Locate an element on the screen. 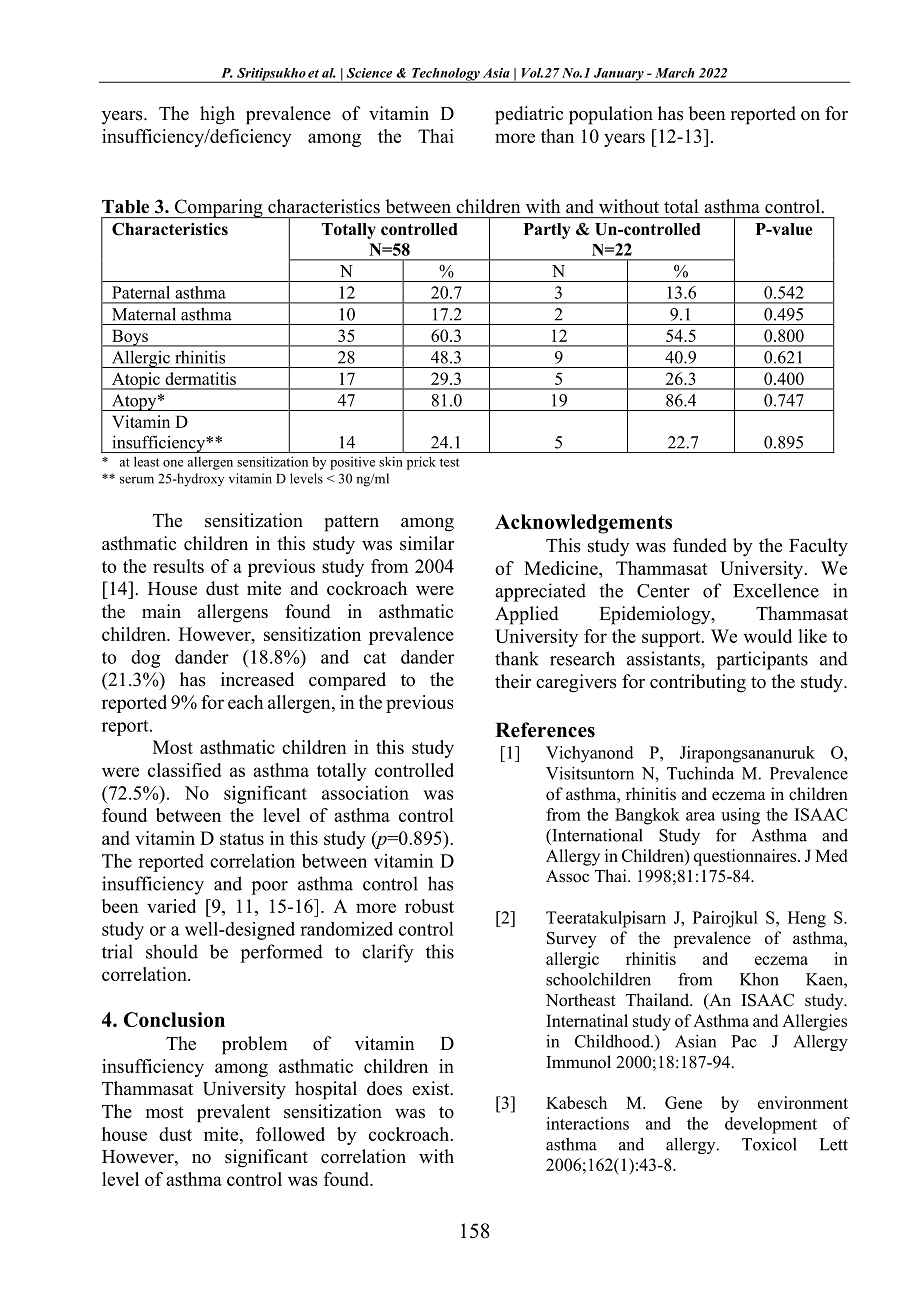 This screenshot has height=1307, width=924. Technology is located at coordinates (445, 75).
